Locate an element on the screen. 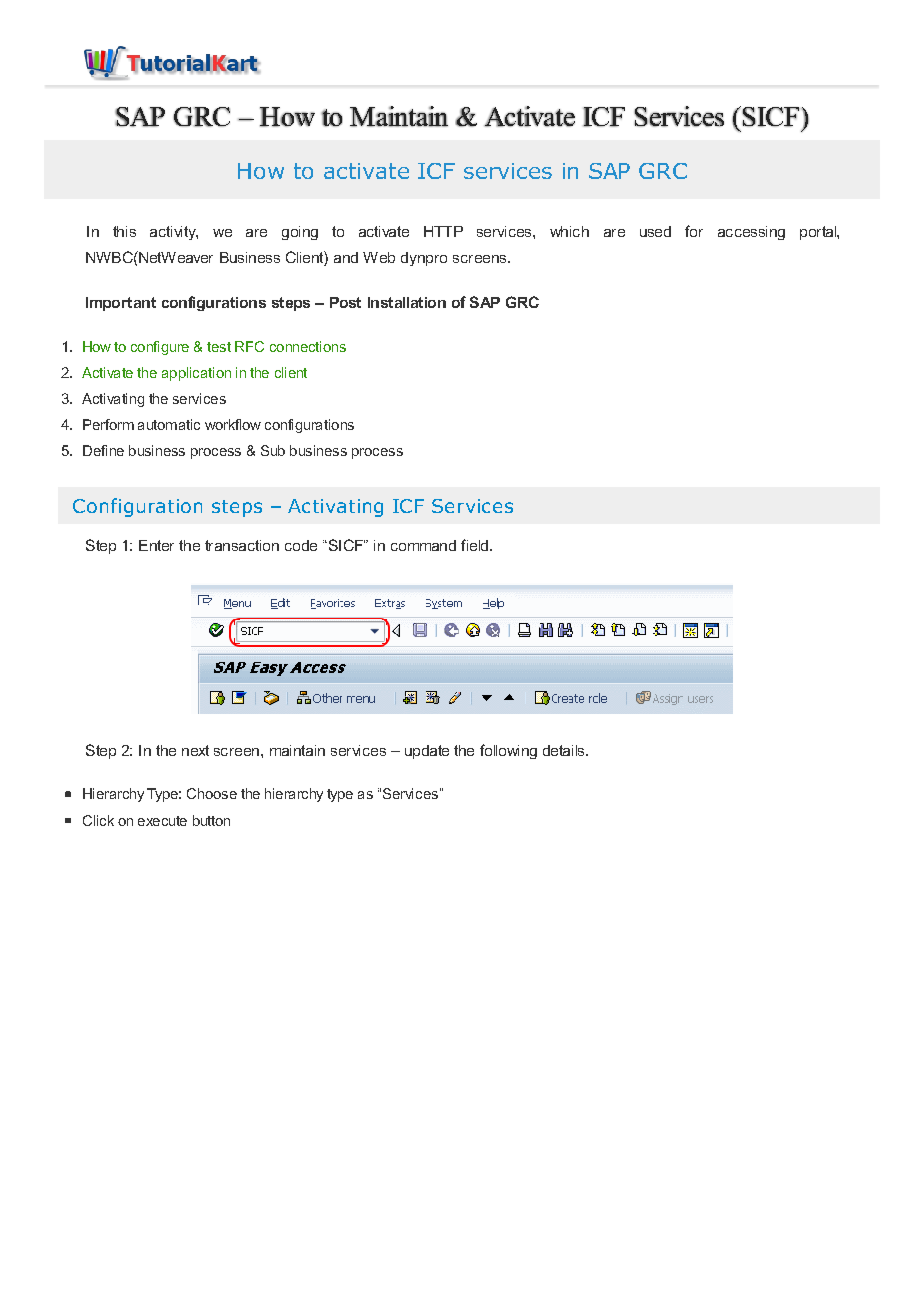 Image resolution: width=924 pixels, height=1308 pixels. field is located at coordinates (476, 545).
